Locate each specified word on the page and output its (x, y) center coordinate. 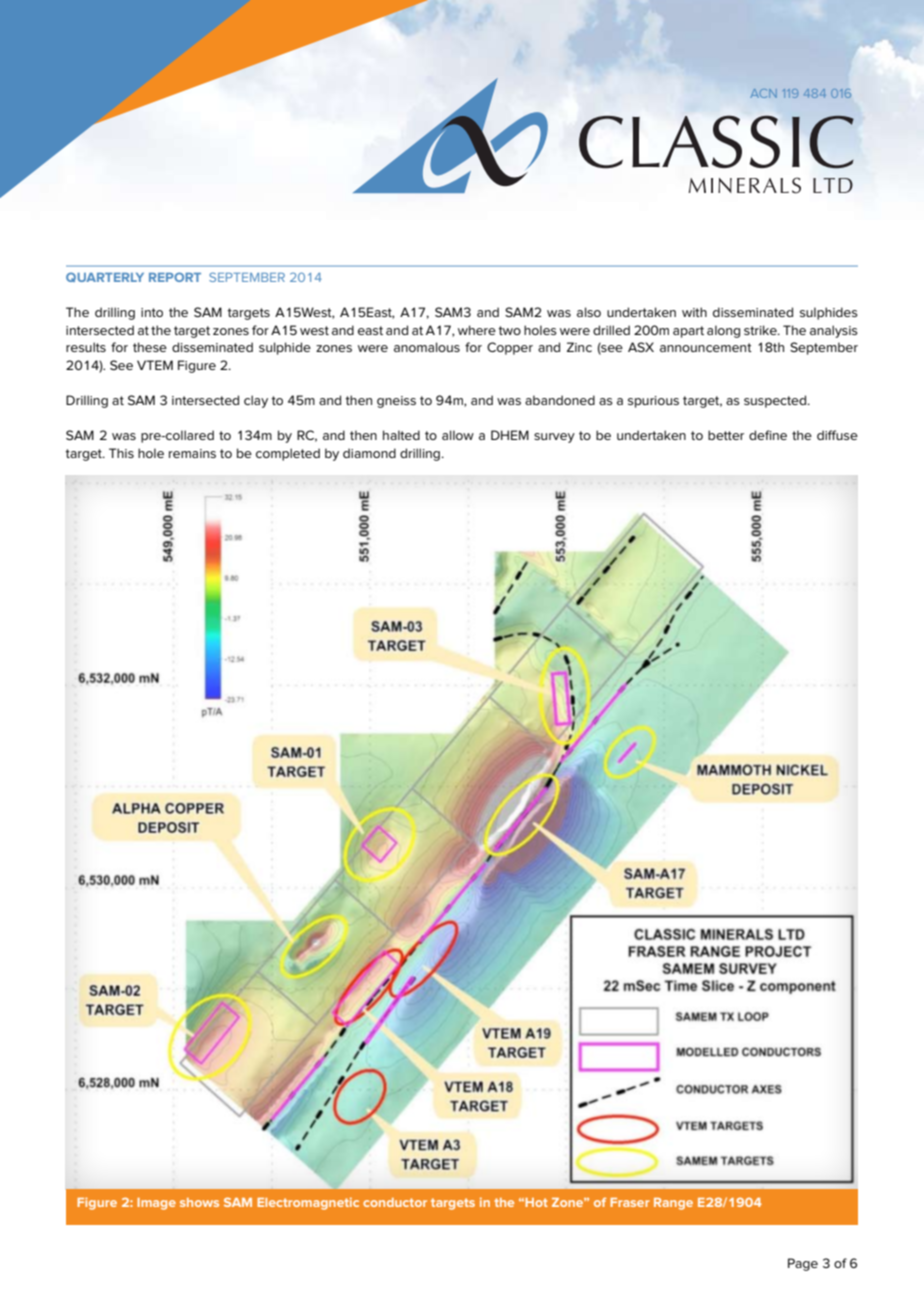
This (121, 453)
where (477, 330)
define (768, 435)
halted (401, 435)
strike (761, 330)
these (150, 347)
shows (199, 1202)
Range (673, 1204)
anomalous (427, 347)
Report (175, 277)
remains (192, 453)
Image (156, 1204)
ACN (764, 93)
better (726, 435)
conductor (395, 1202)
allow (458, 435)
